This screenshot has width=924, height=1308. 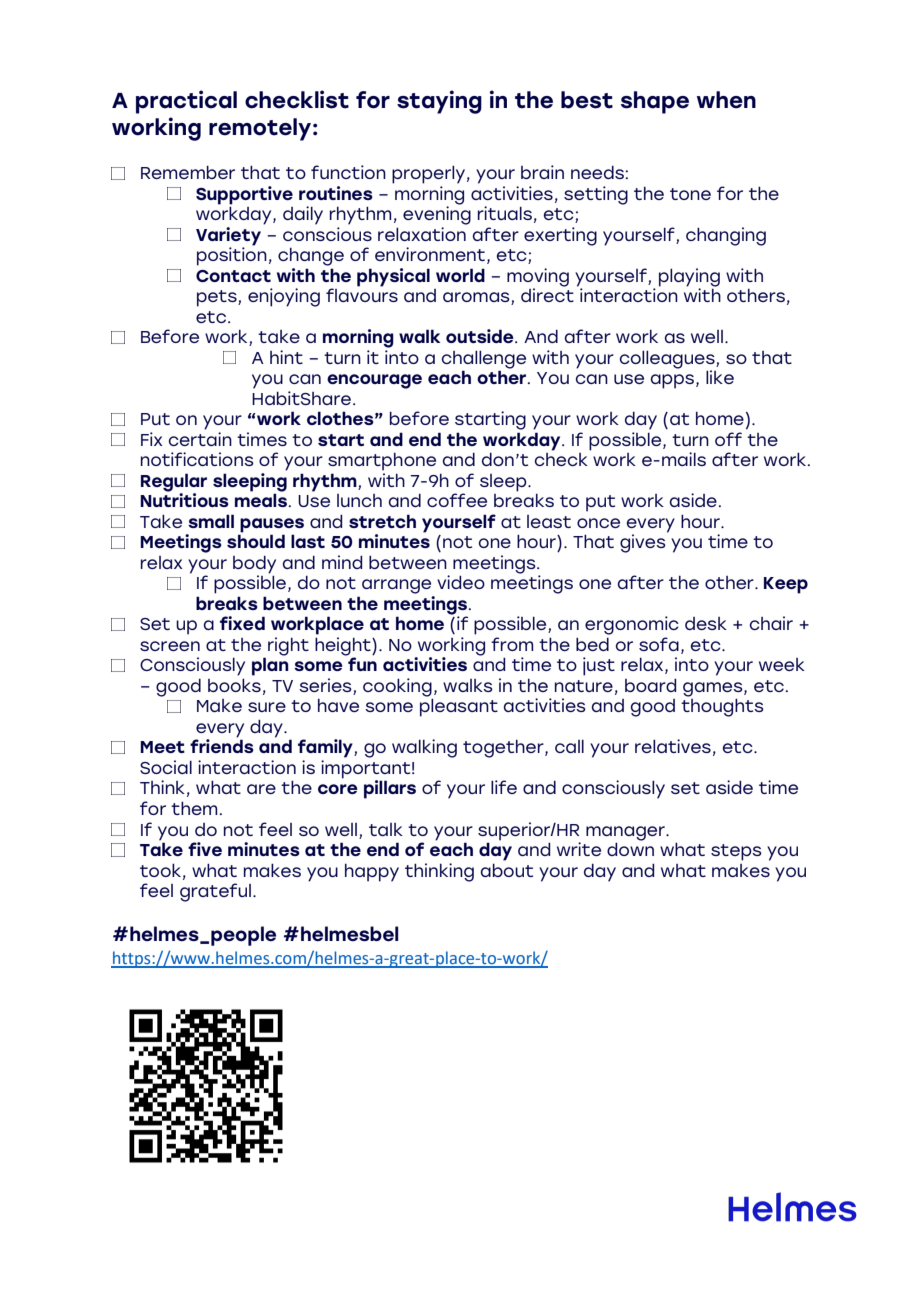 I want to click on staying, so click(x=439, y=102).
